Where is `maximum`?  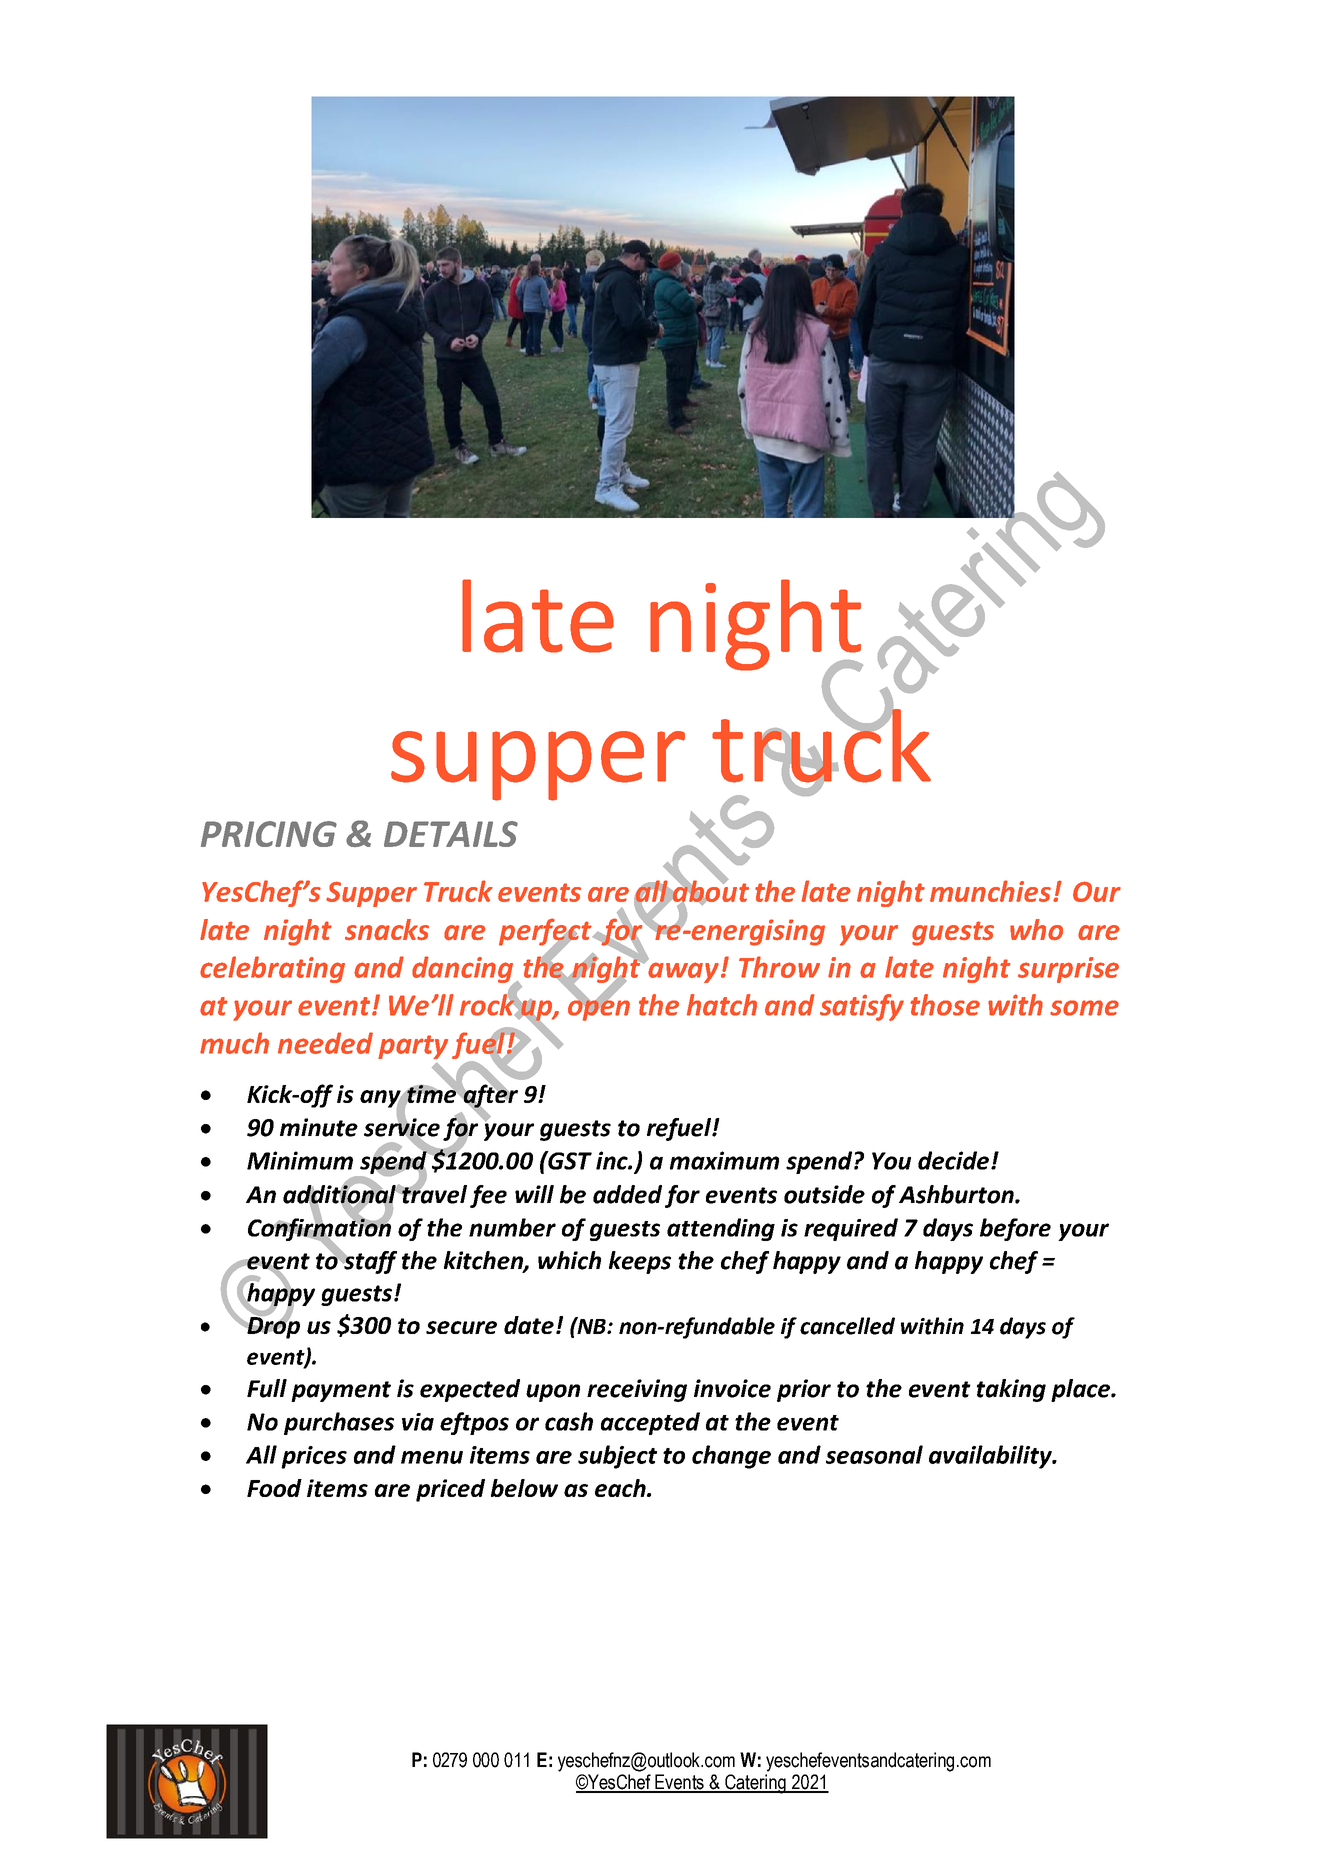
maximum is located at coordinates (724, 1160).
